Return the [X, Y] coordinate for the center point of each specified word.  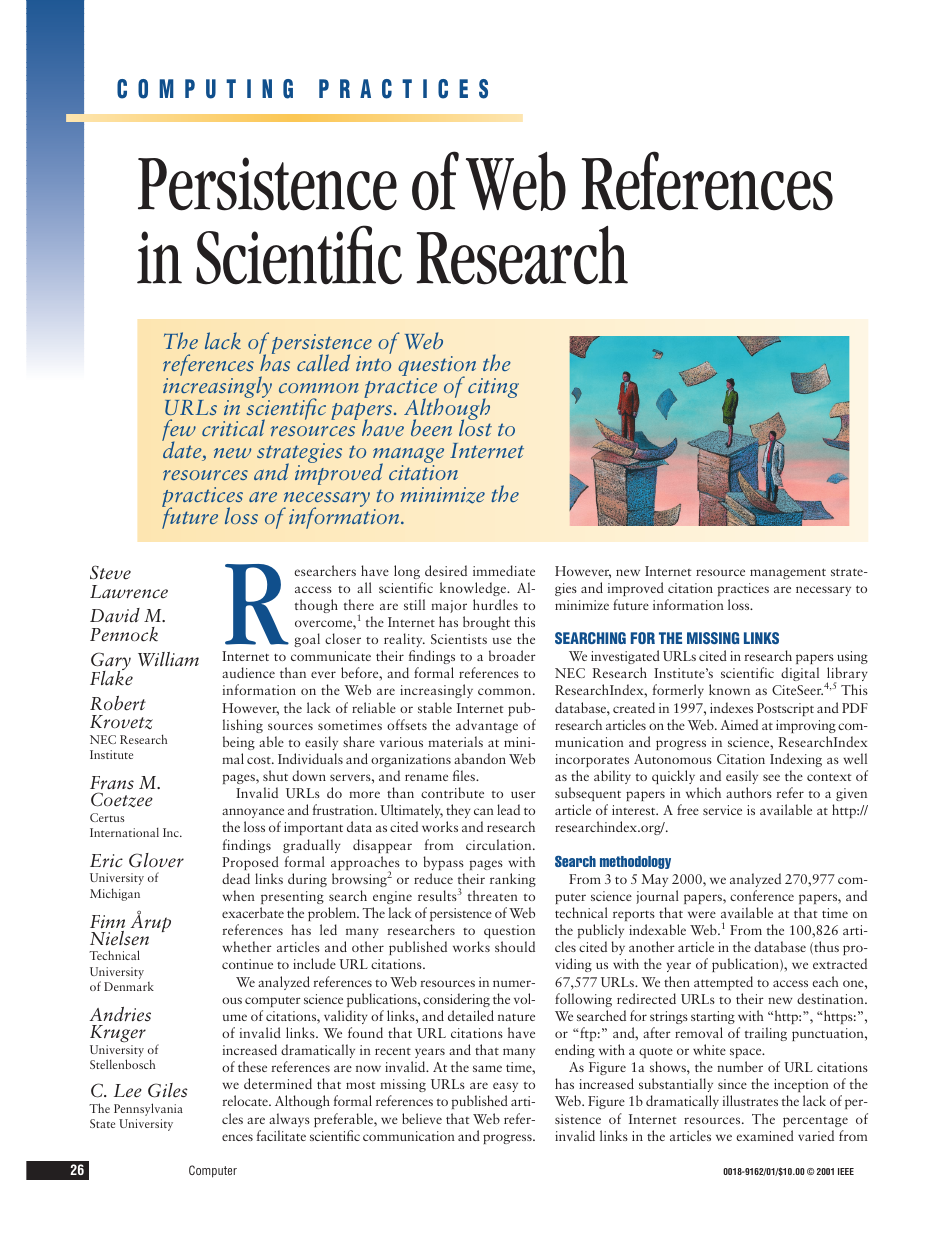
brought [486, 623]
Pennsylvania [148, 1109]
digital [800, 674]
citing [493, 389]
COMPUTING [205, 89]
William [168, 659]
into [373, 363]
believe [422, 1118]
